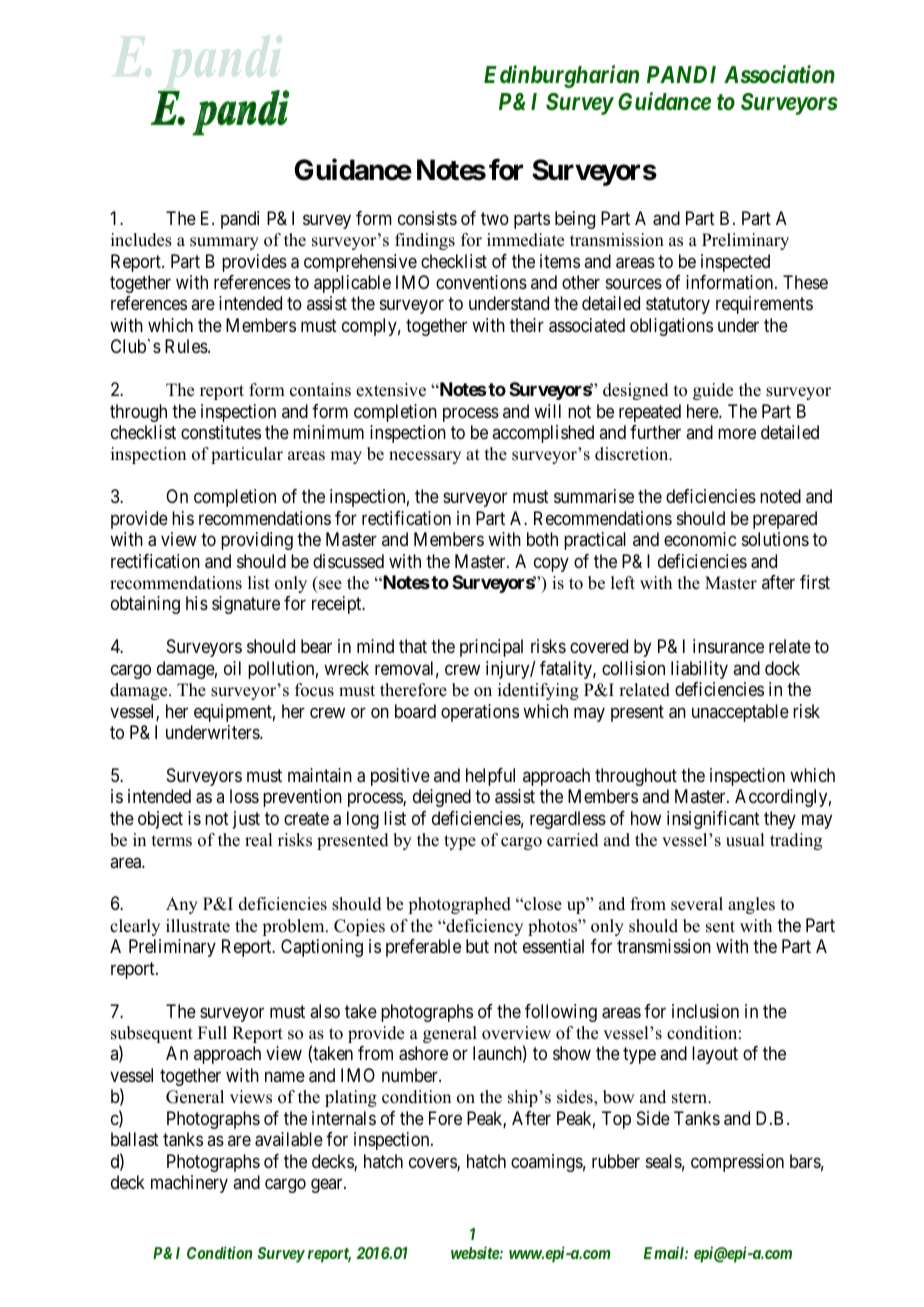 Image resolution: width=924 pixels, height=1307 pixels. What do you see at coordinates (224, 243) in the page?
I see `summary` at bounding box center [224, 243].
